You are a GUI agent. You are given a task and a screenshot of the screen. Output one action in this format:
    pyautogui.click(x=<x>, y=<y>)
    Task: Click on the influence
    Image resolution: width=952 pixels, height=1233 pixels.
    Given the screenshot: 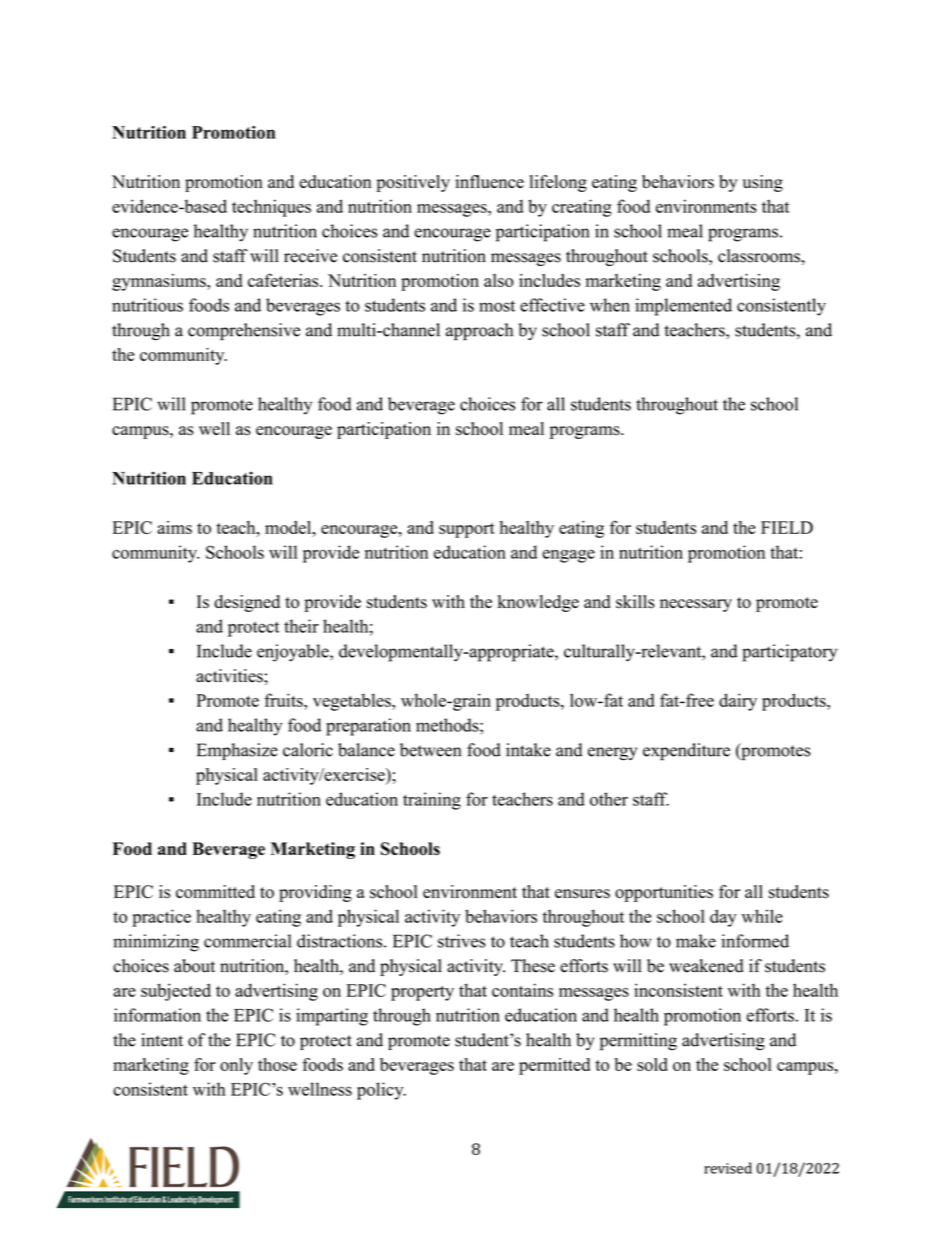 What is the action you would take?
    pyautogui.click(x=489, y=181)
